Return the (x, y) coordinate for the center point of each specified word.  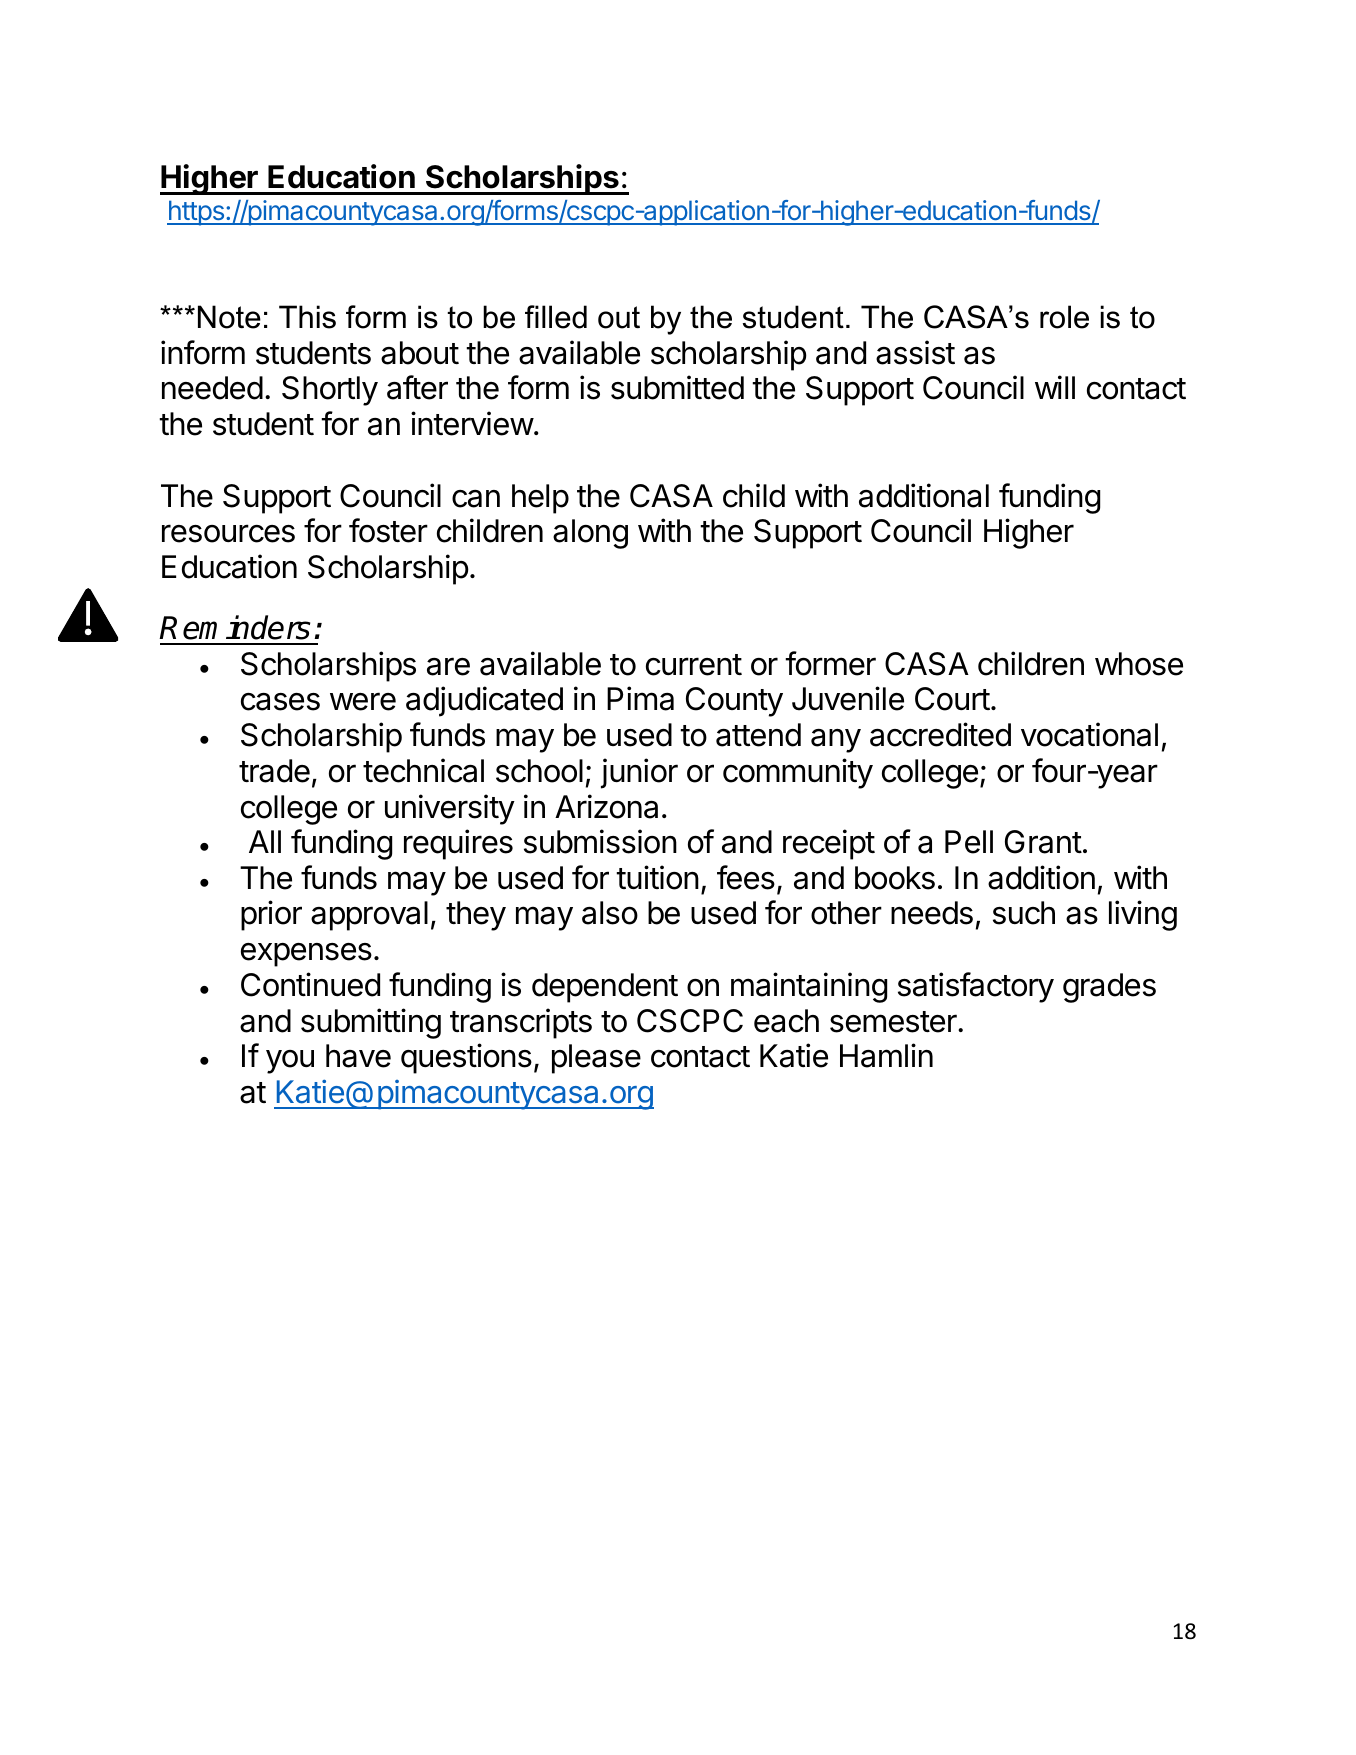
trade (274, 771)
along (590, 534)
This (307, 317)
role (1064, 317)
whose (1139, 664)
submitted (677, 387)
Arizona (606, 806)
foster (388, 530)
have (358, 1056)
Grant (1043, 842)
